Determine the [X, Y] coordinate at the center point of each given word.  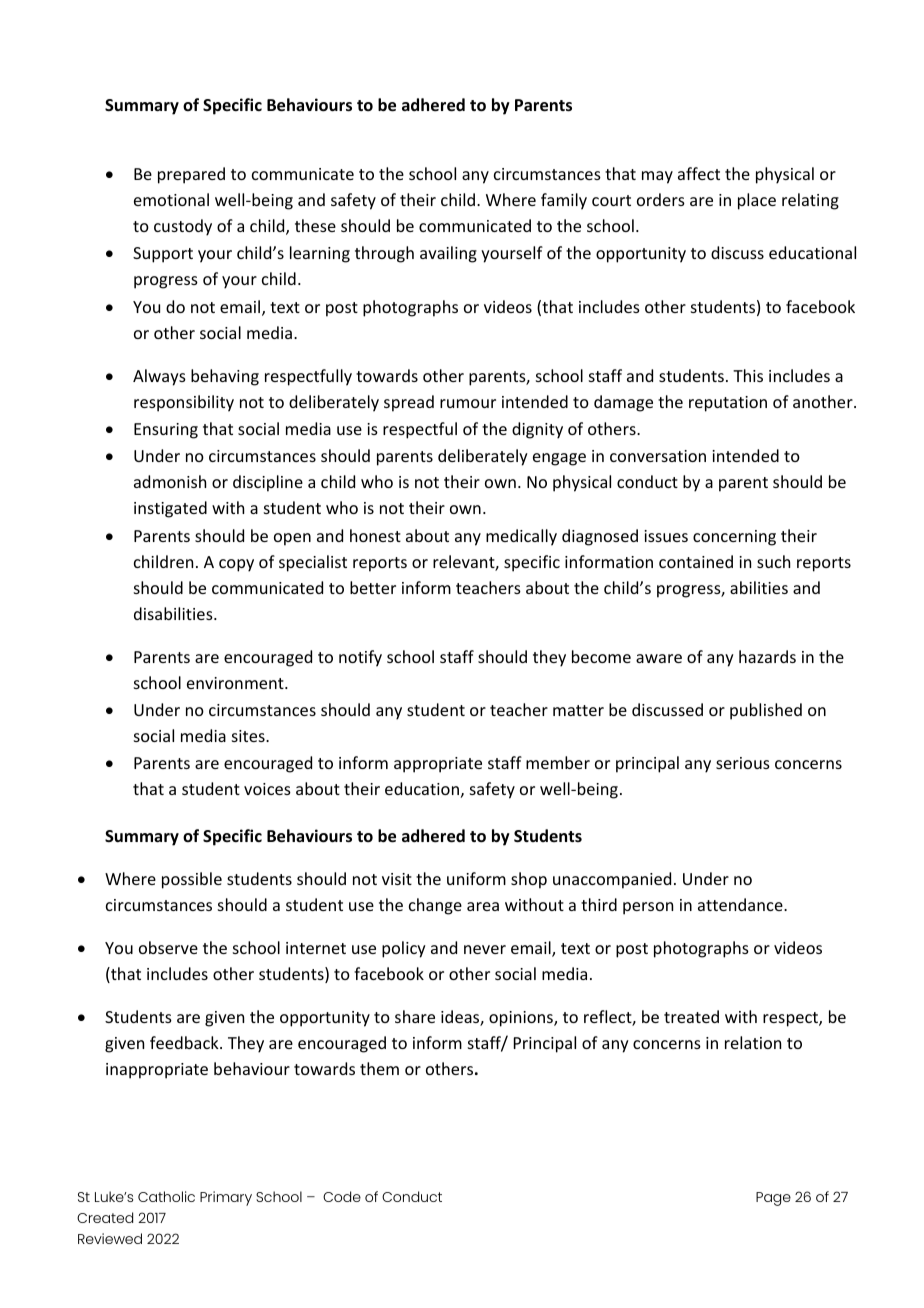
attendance [741, 904]
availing [448, 254]
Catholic [166, 1196]
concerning [734, 538]
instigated [170, 509]
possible [192, 880]
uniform [476, 878]
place [757, 201]
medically [521, 537]
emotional [171, 199]
